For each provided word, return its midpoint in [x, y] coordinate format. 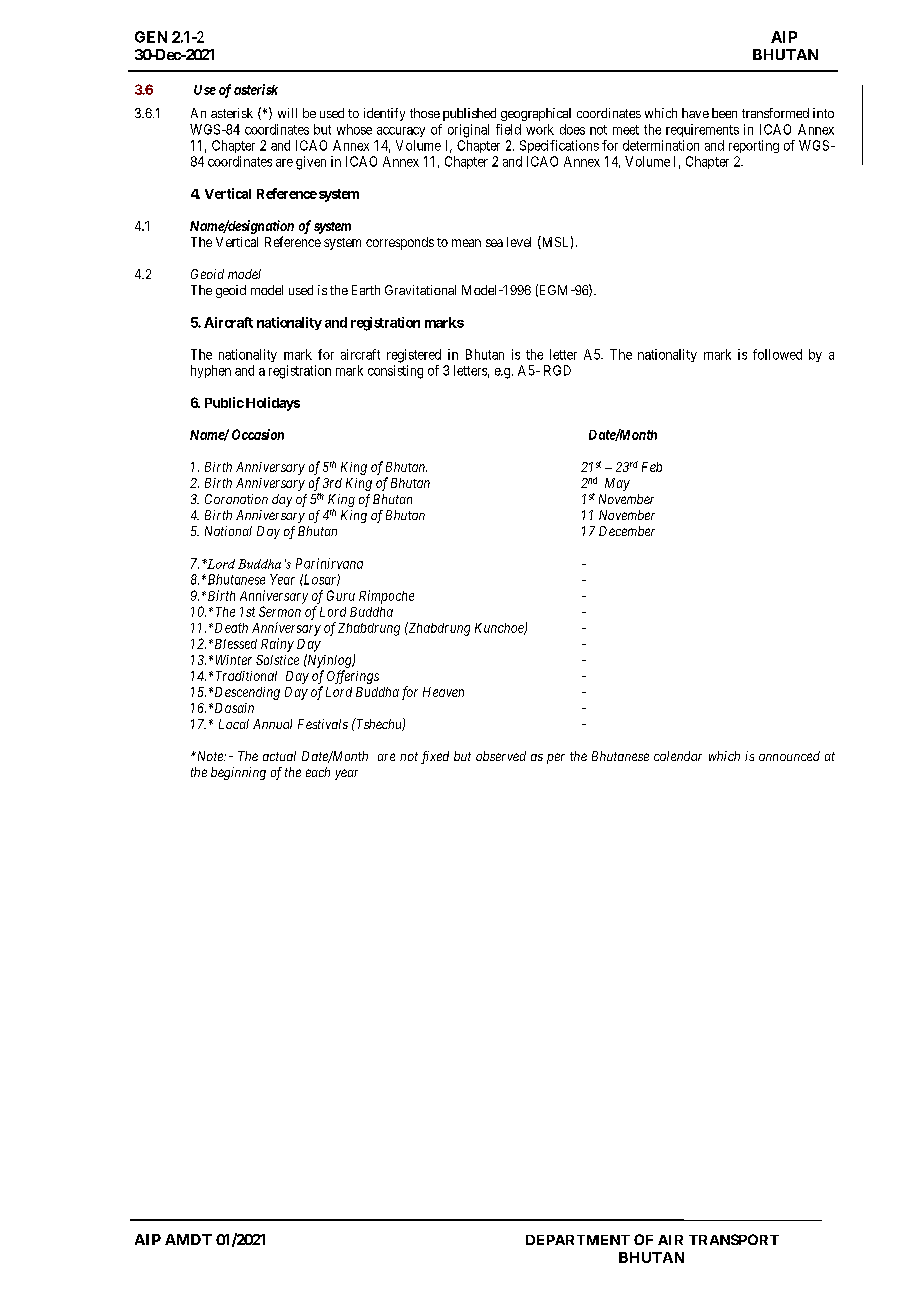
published [469, 114]
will [287, 113]
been [724, 113]
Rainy [277, 645]
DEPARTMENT [578, 1240]
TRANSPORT [734, 1239]
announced [789, 756]
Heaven [443, 692]
